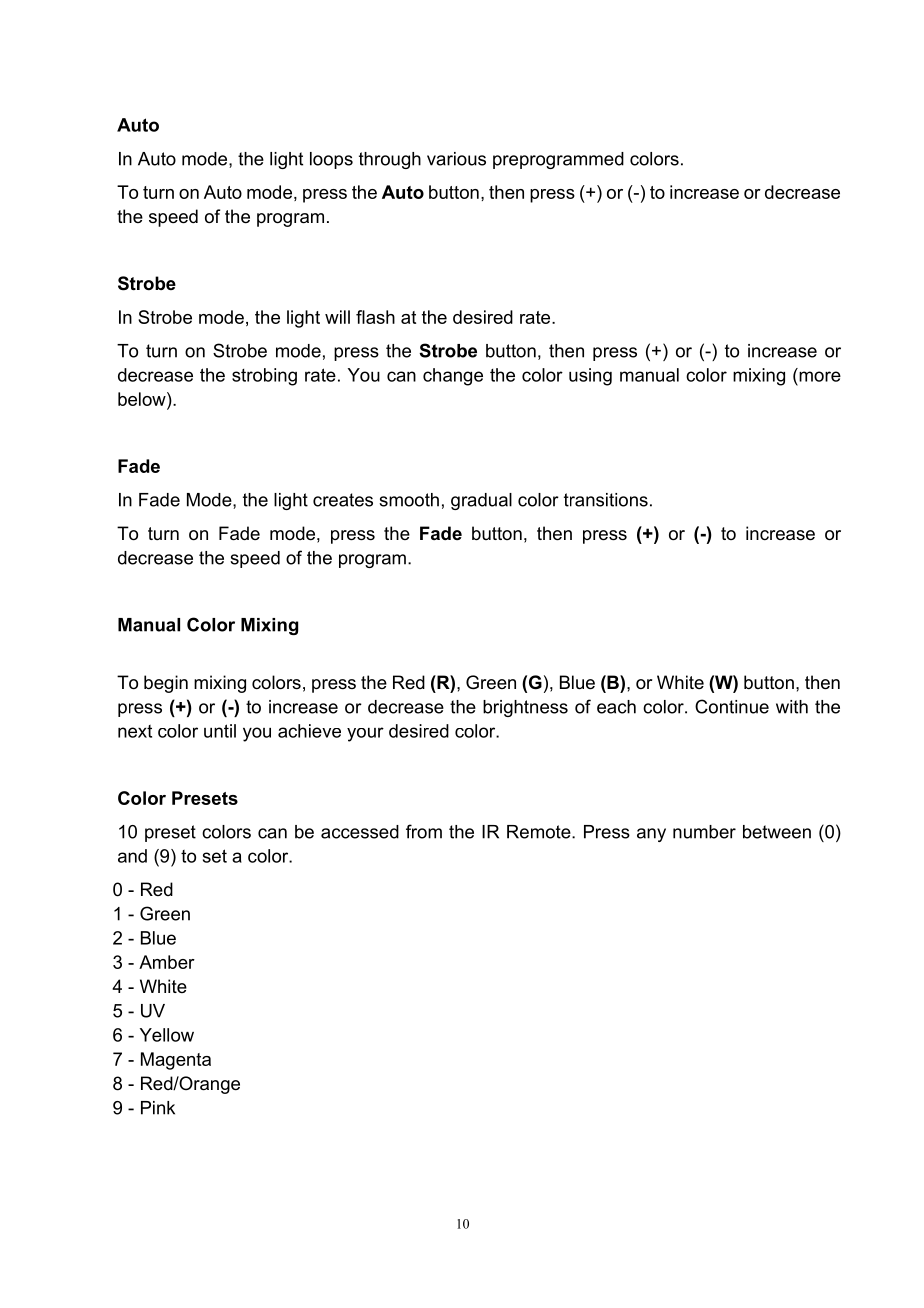 The height and width of the screenshot is (1308, 924). What do you see at coordinates (167, 1035) in the screenshot?
I see `Yellow` at bounding box center [167, 1035].
